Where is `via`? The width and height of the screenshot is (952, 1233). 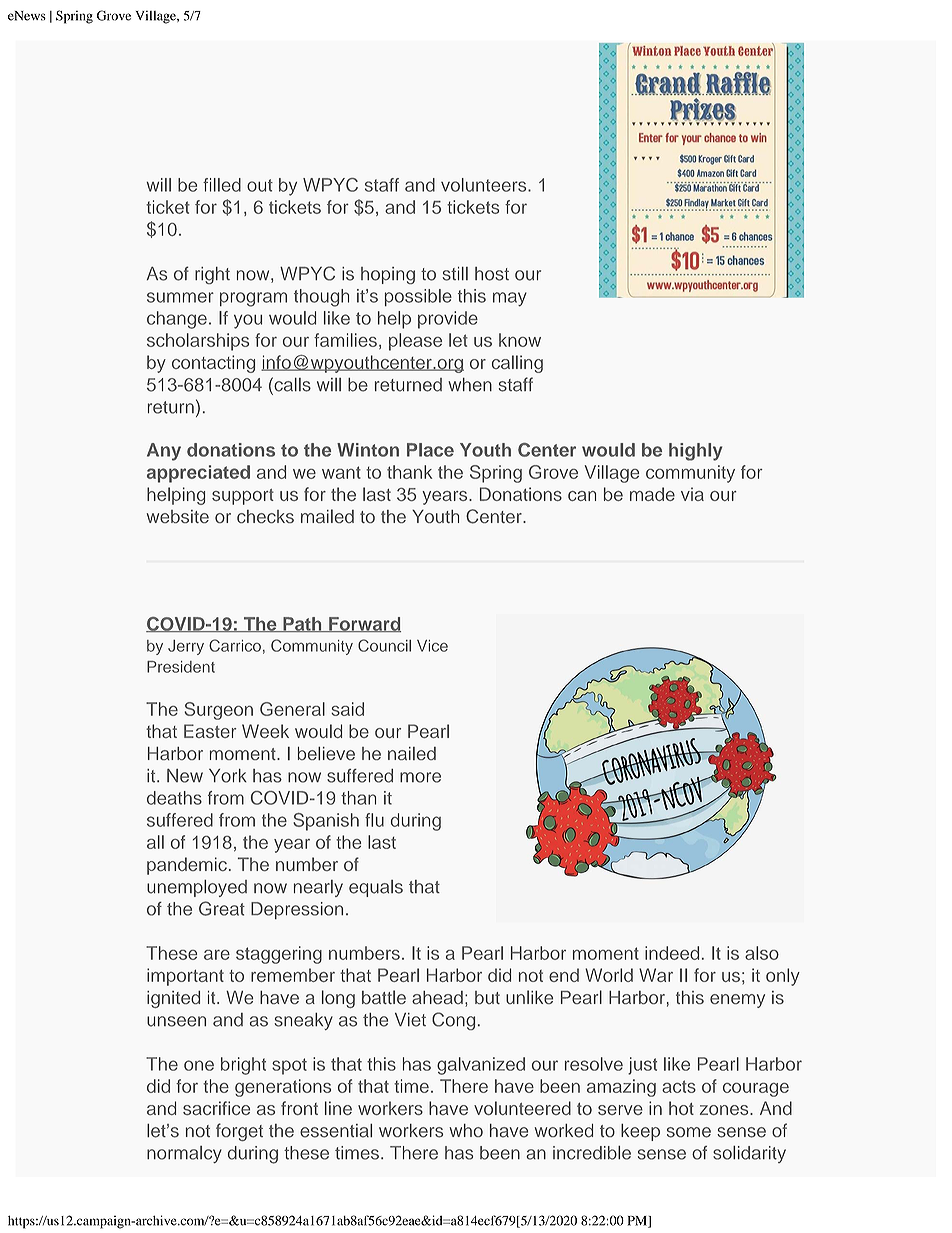
via is located at coordinates (692, 494).
